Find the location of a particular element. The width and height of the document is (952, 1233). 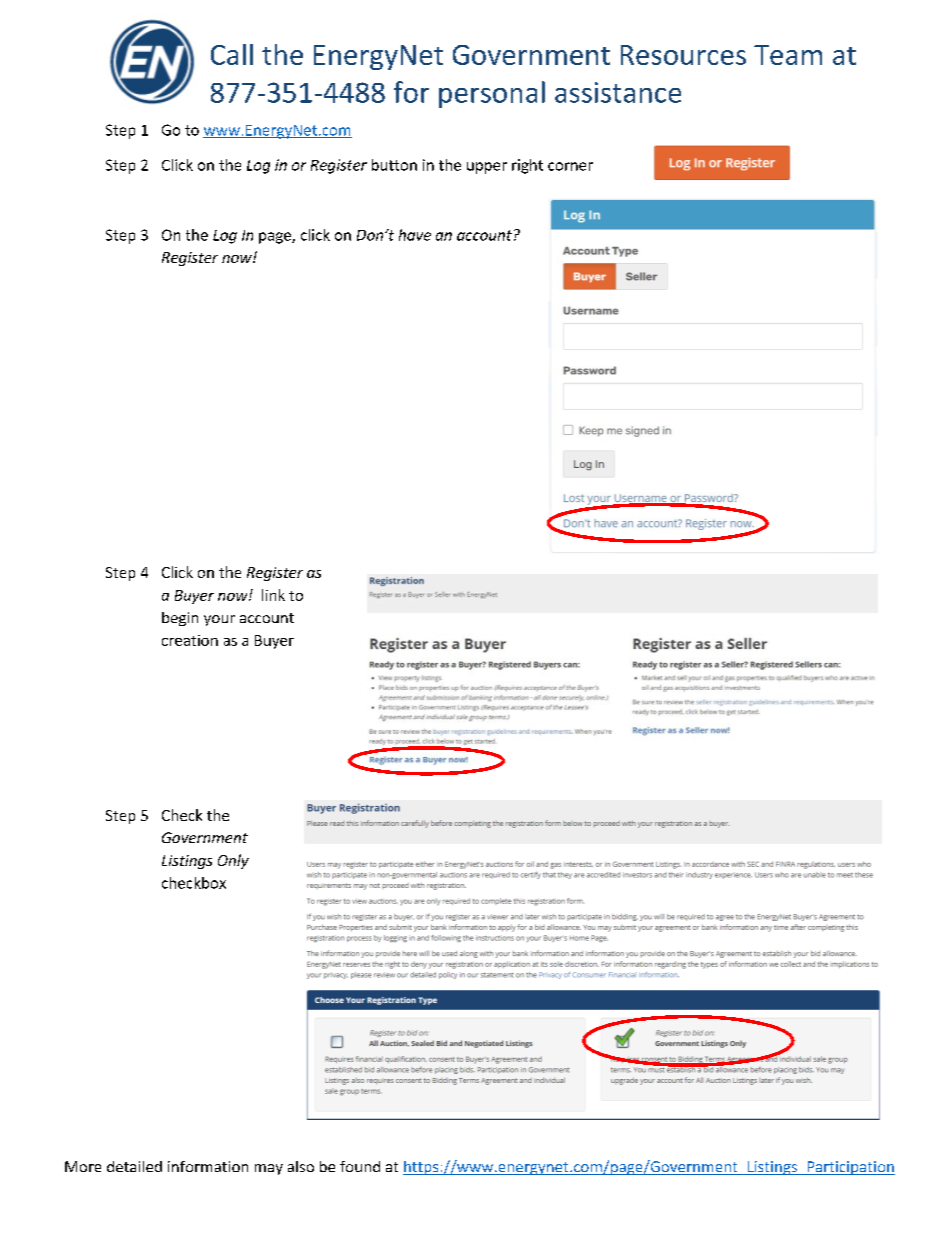

detailed is located at coordinates (134, 1166).
